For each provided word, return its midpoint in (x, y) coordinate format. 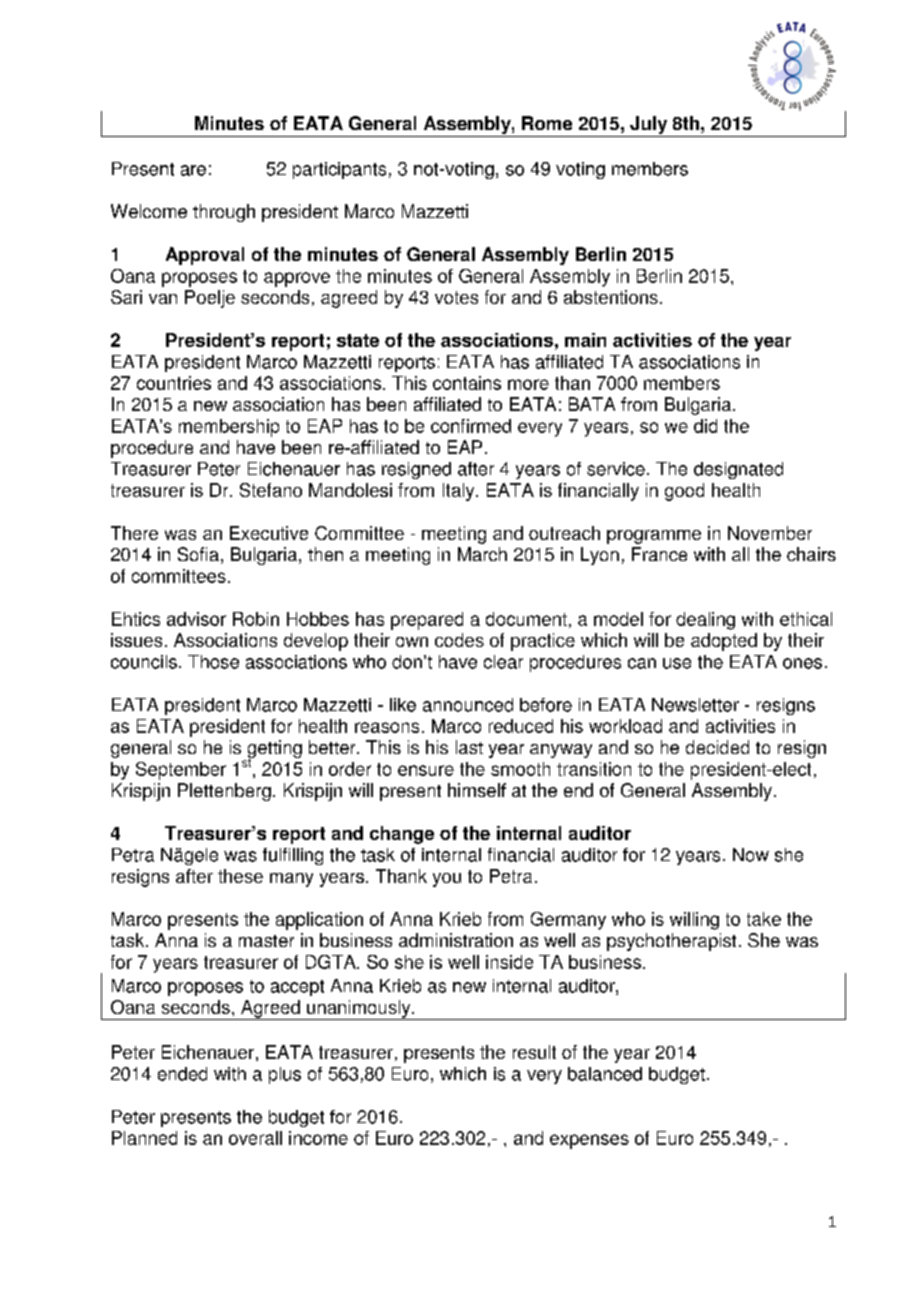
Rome (547, 123)
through (224, 213)
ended (182, 1074)
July (649, 126)
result (534, 1052)
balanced (605, 1074)
